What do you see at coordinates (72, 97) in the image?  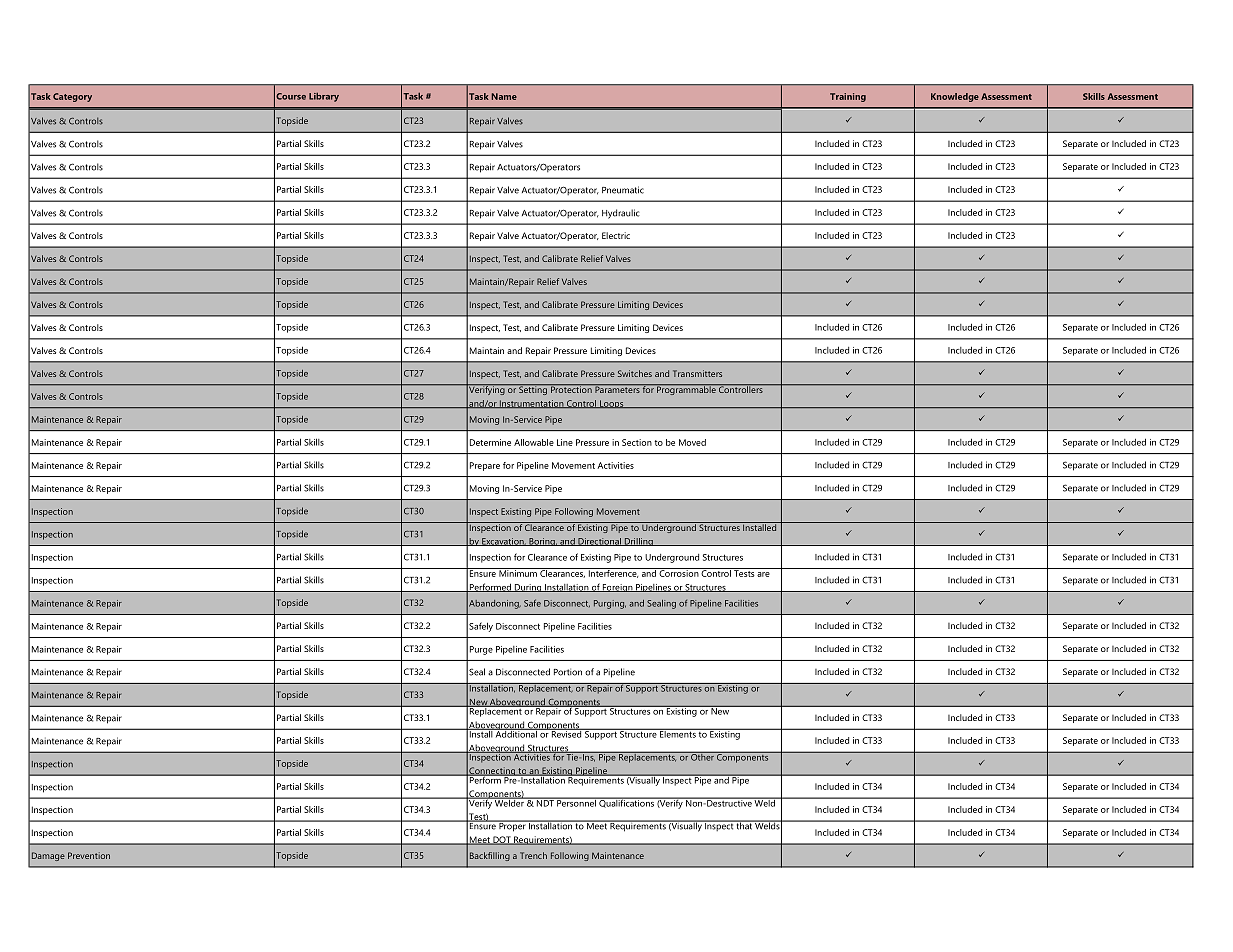 I see `Category` at bounding box center [72, 97].
